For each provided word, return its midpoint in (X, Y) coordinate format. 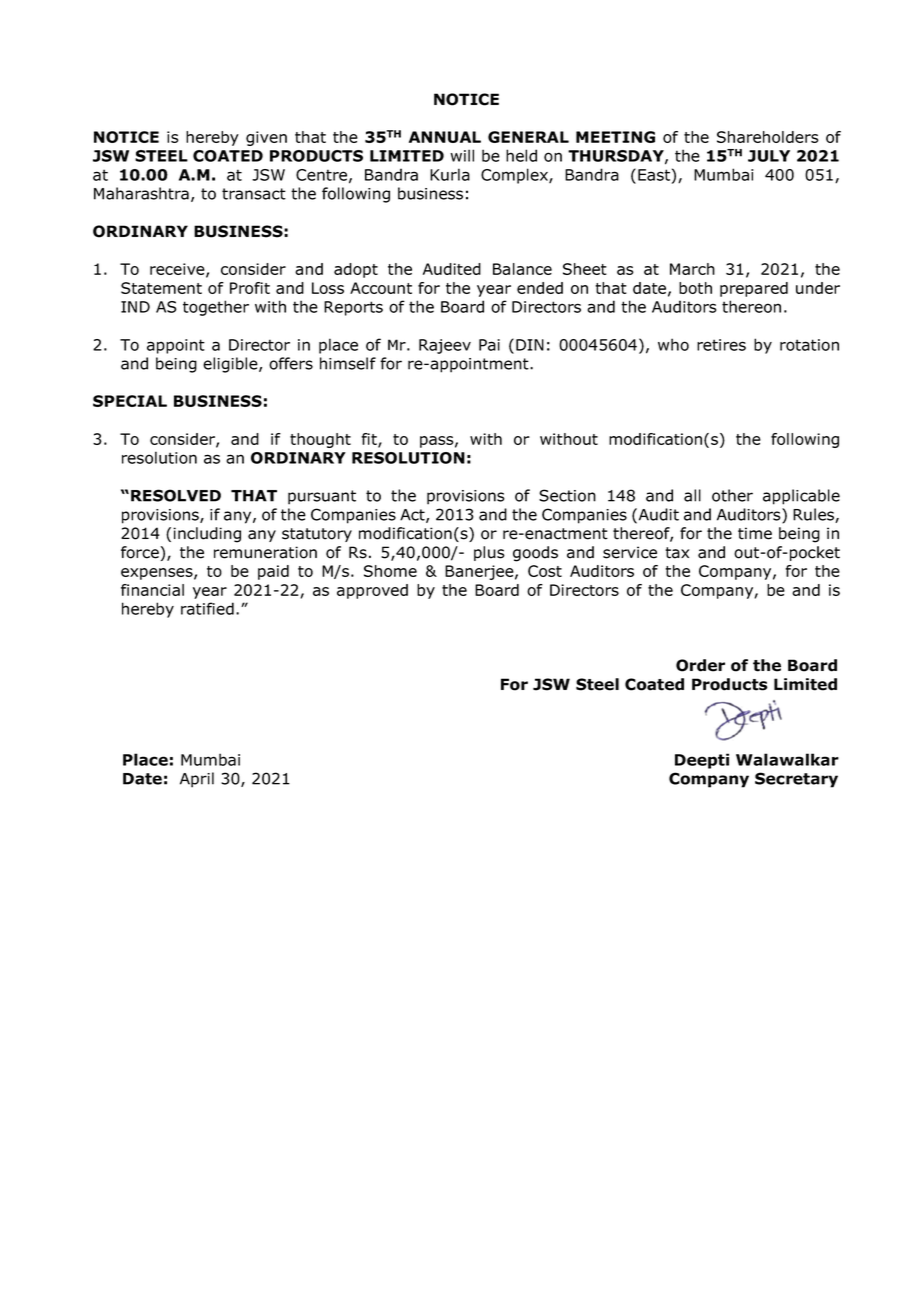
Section (567, 495)
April (197, 780)
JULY (769, 156)
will (462, 155)
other (732, 495)
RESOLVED (176, 495)
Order (700, 665)
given (266, 138)
